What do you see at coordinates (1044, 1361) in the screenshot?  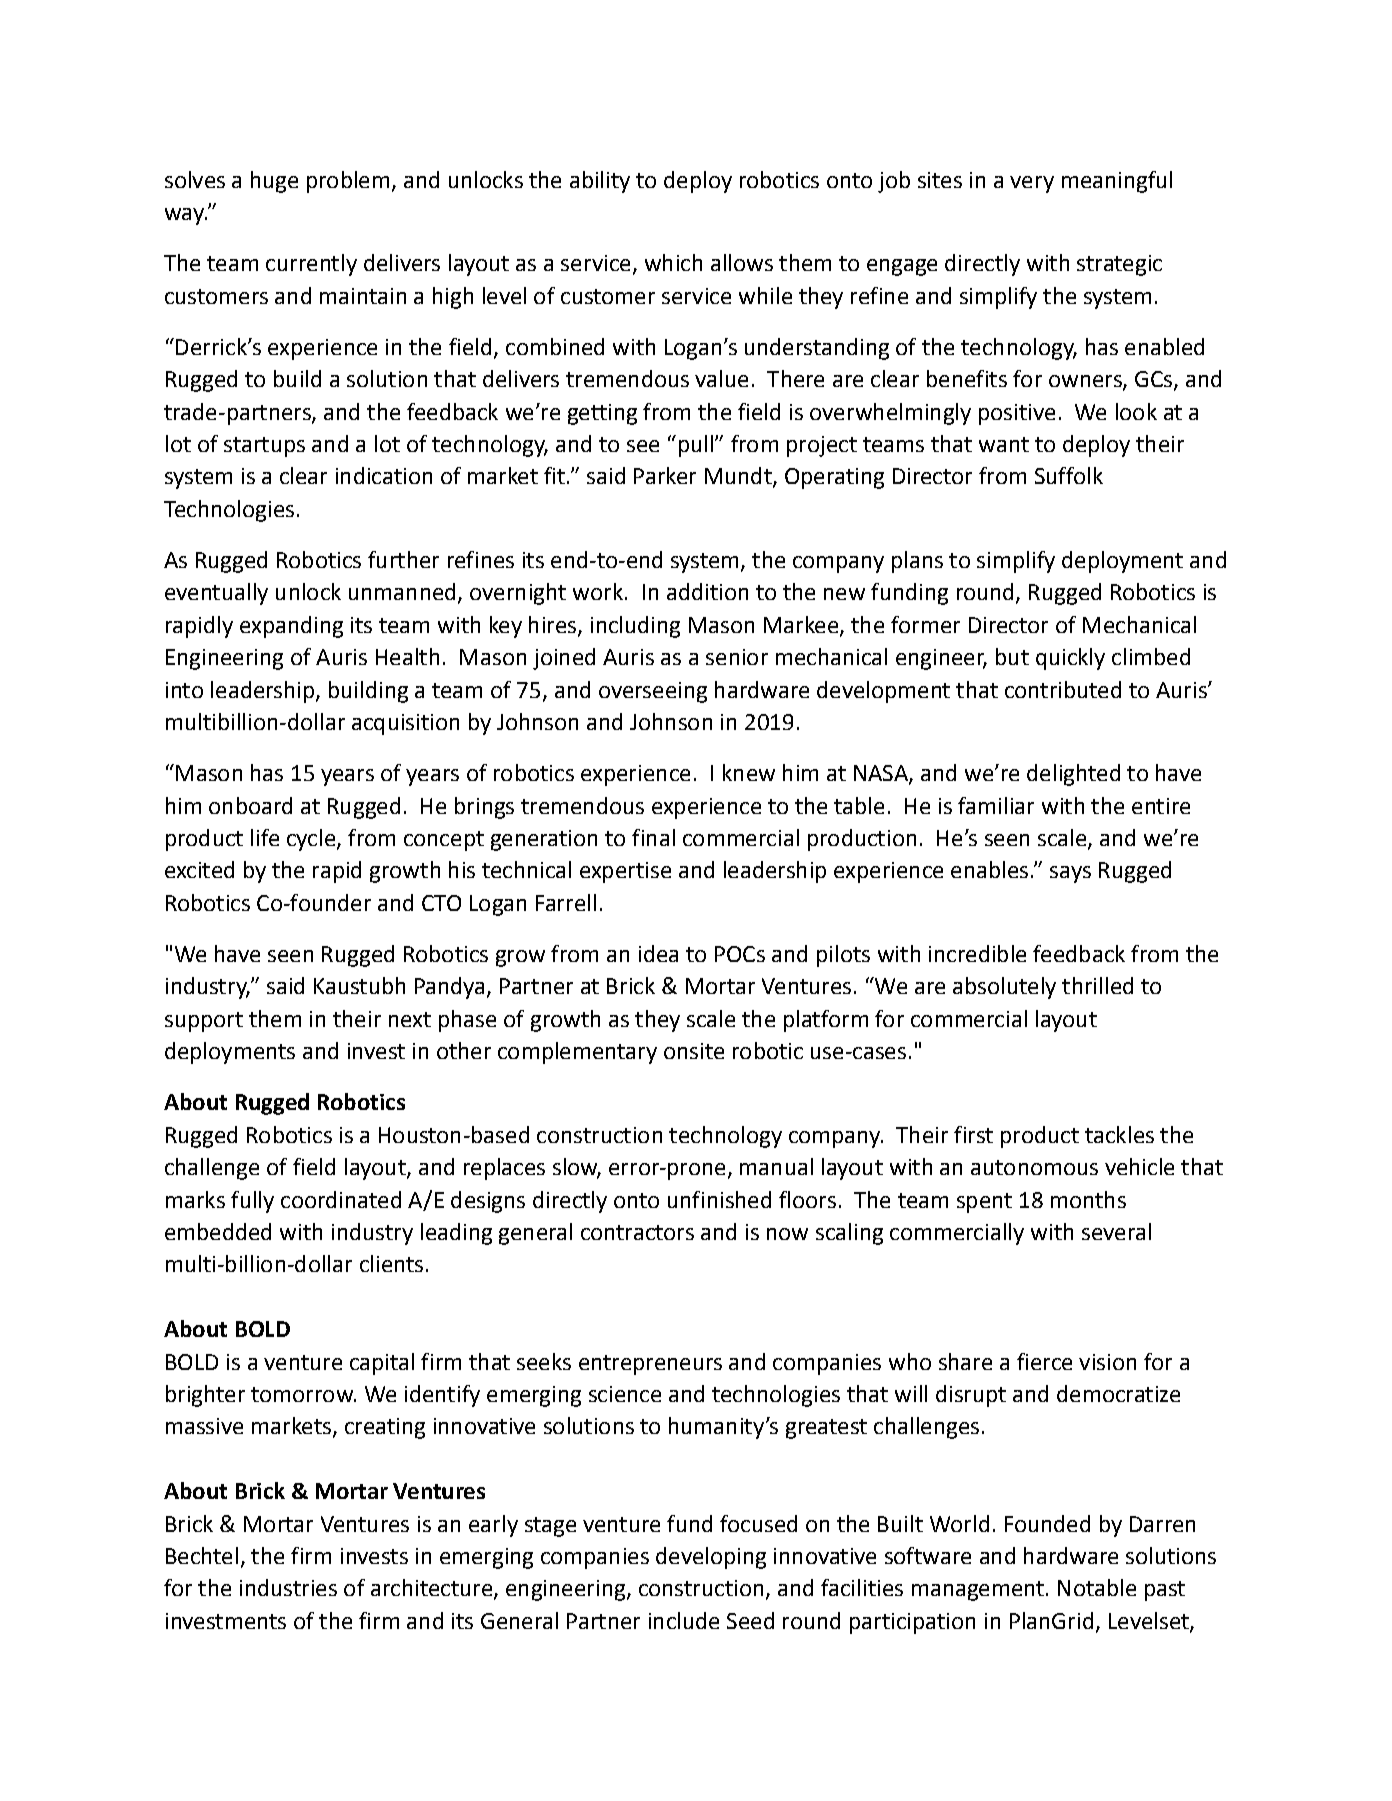 I see `fierce` at bounding box center [1044, 1361].
